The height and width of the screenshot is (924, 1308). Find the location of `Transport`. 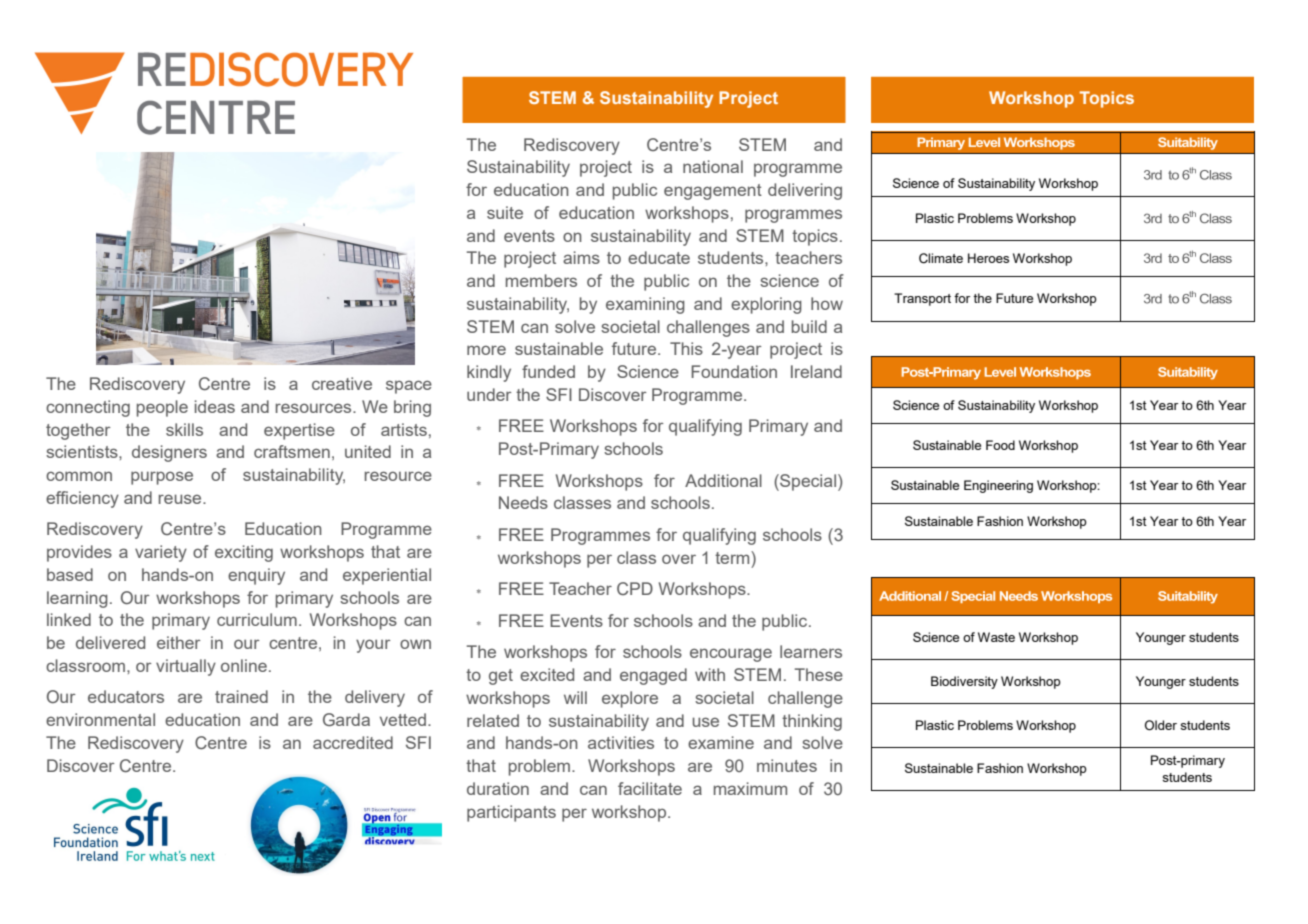

Transport is located at coordinates (922, 299).
